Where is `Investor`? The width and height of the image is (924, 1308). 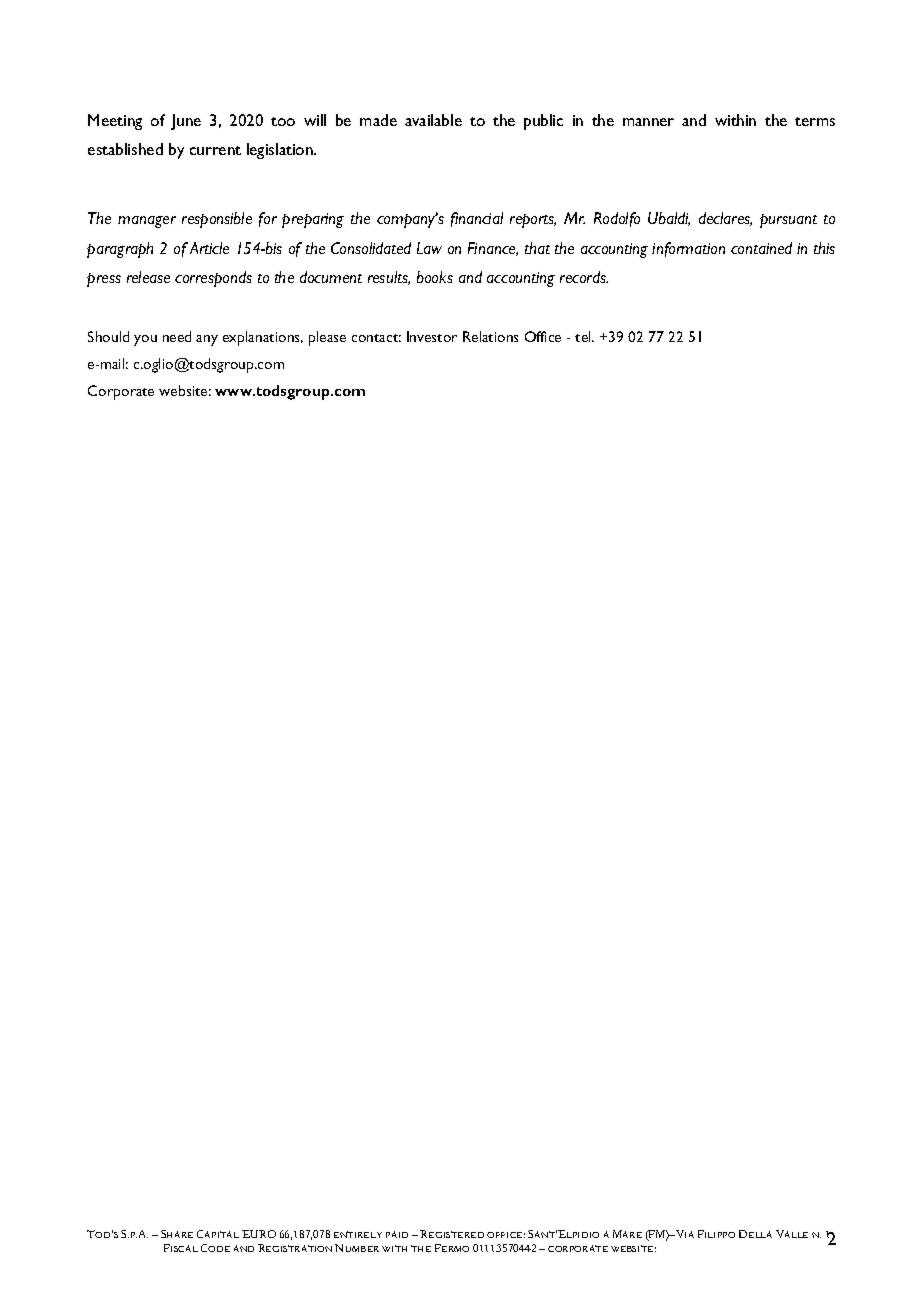 Investor is located at coordinates (432, 336).
